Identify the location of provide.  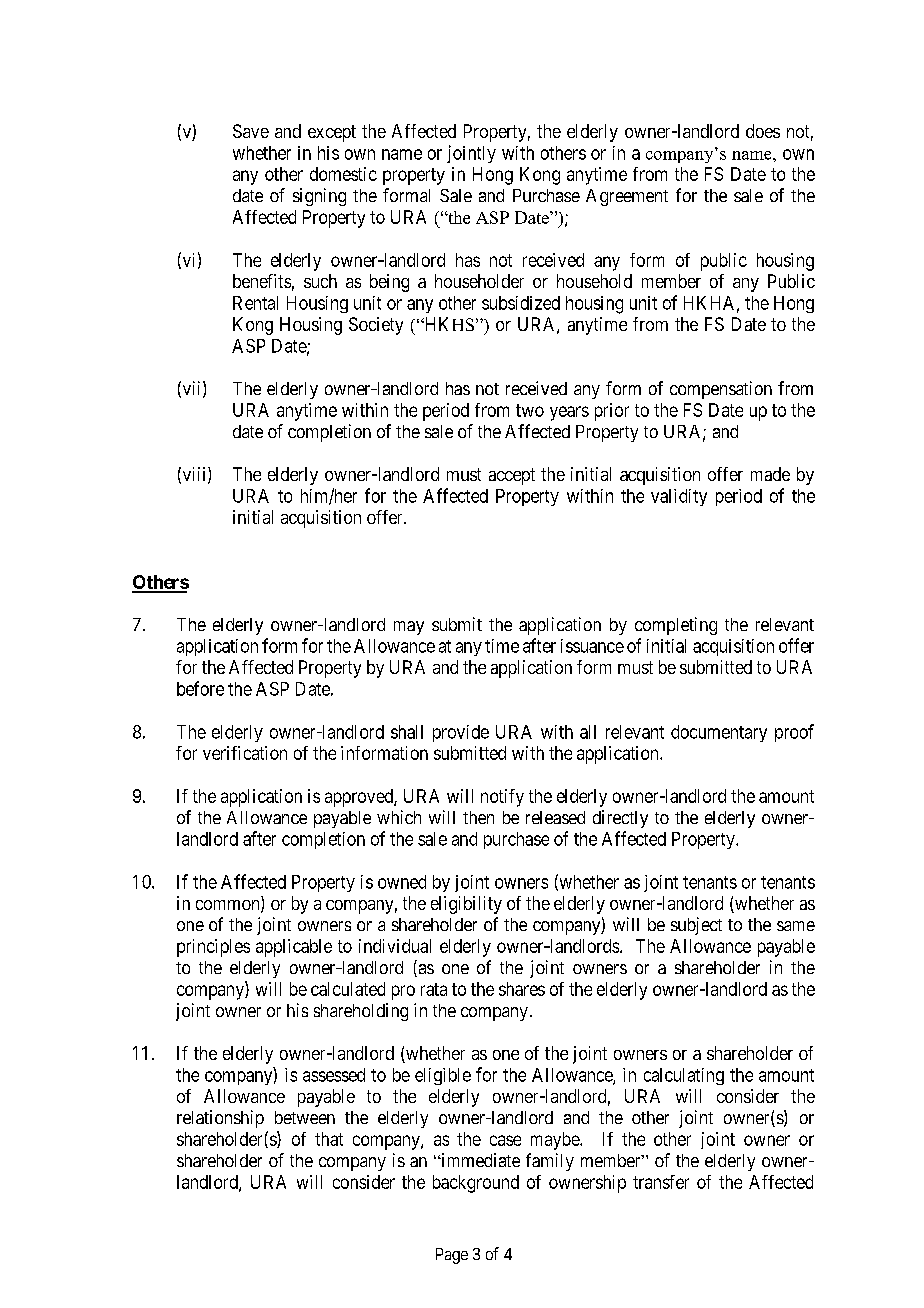
(461, 733).
